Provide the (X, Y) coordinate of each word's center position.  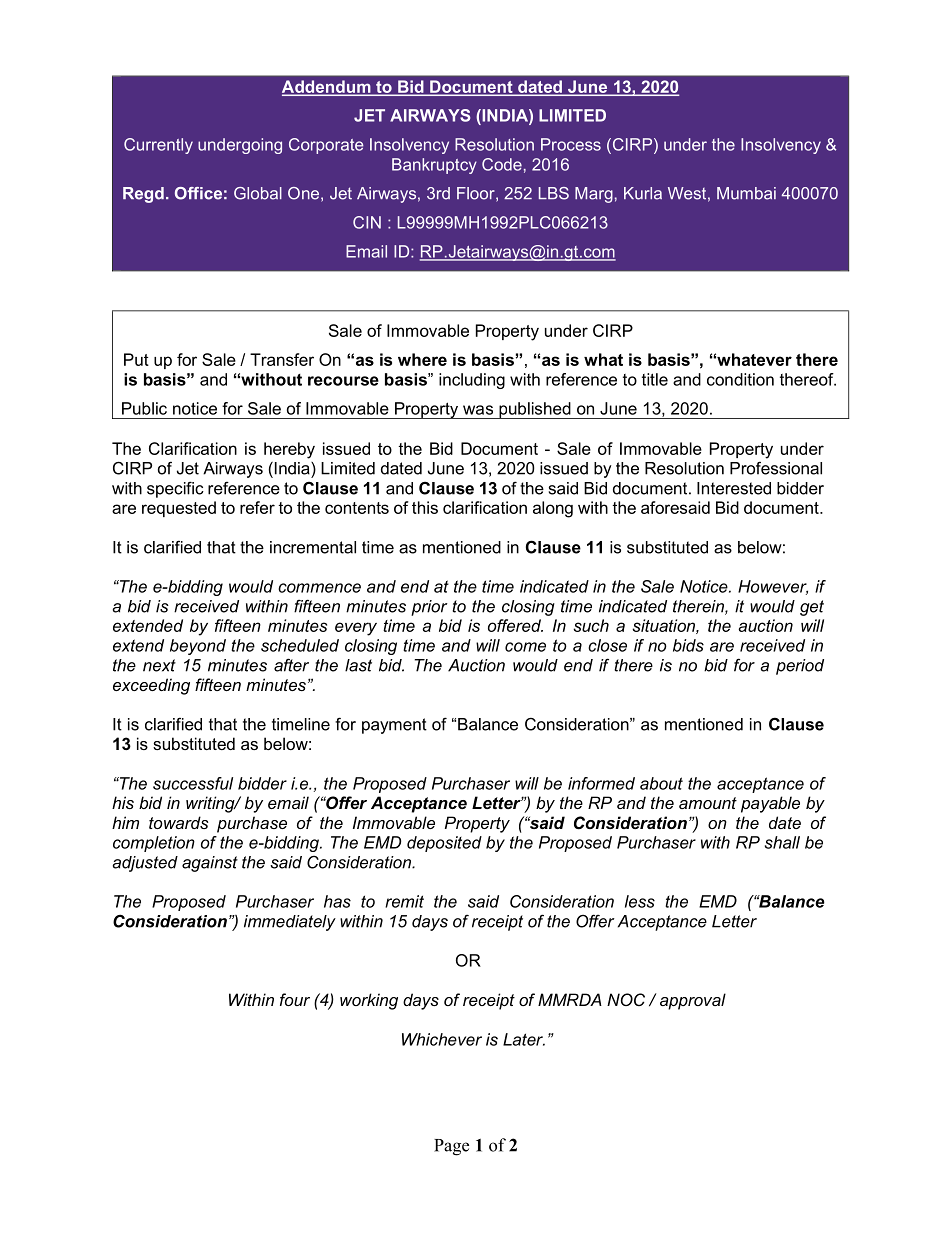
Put (136, 359)
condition (740, 379)
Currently (158, 146)
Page (451, 1147)
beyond (198, 647)
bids (688, 645)
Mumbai (746, 193)
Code (502, 164)
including (472, 381)
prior (429, 608)
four (295, 999)
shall (782, 842)
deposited (444, 844)
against (210, 864)
